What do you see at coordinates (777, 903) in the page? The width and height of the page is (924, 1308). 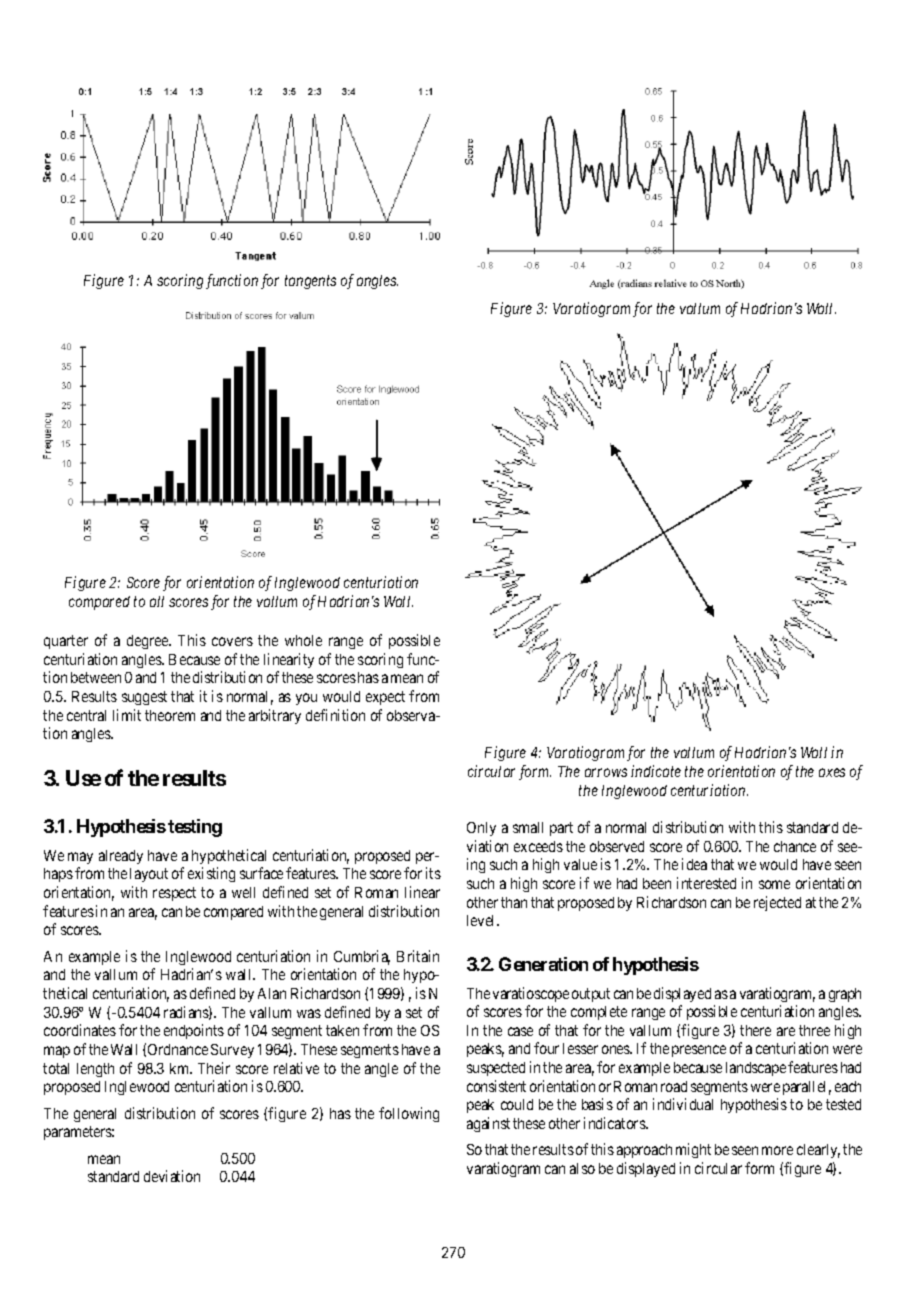 I see `rejected` at bounding box center [777, 903].
